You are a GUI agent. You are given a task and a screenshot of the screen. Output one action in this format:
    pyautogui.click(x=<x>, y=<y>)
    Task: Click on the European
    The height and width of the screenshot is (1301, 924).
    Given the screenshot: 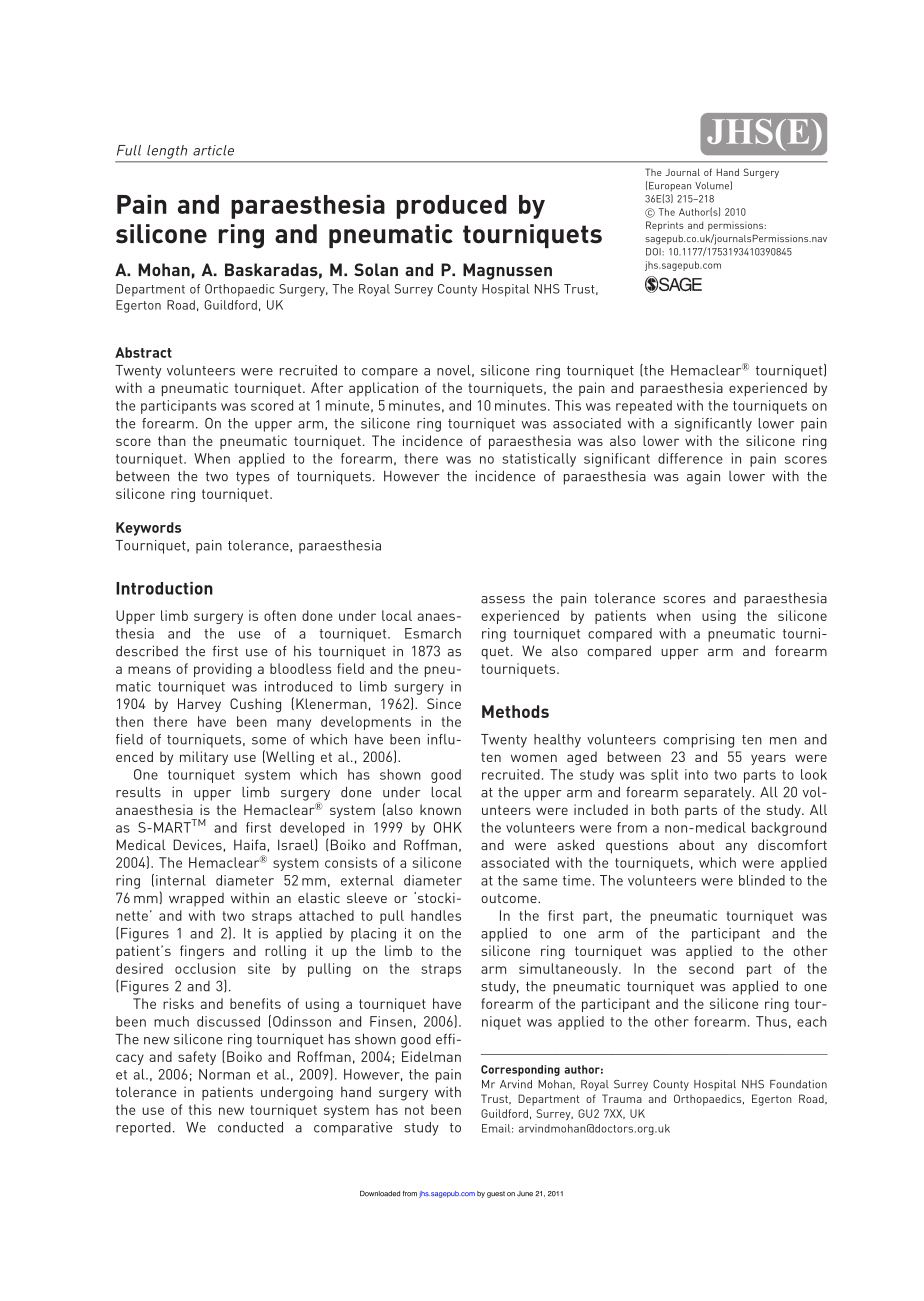 What is the action you would take?
    pyautogui.click(x=670, y=187)
